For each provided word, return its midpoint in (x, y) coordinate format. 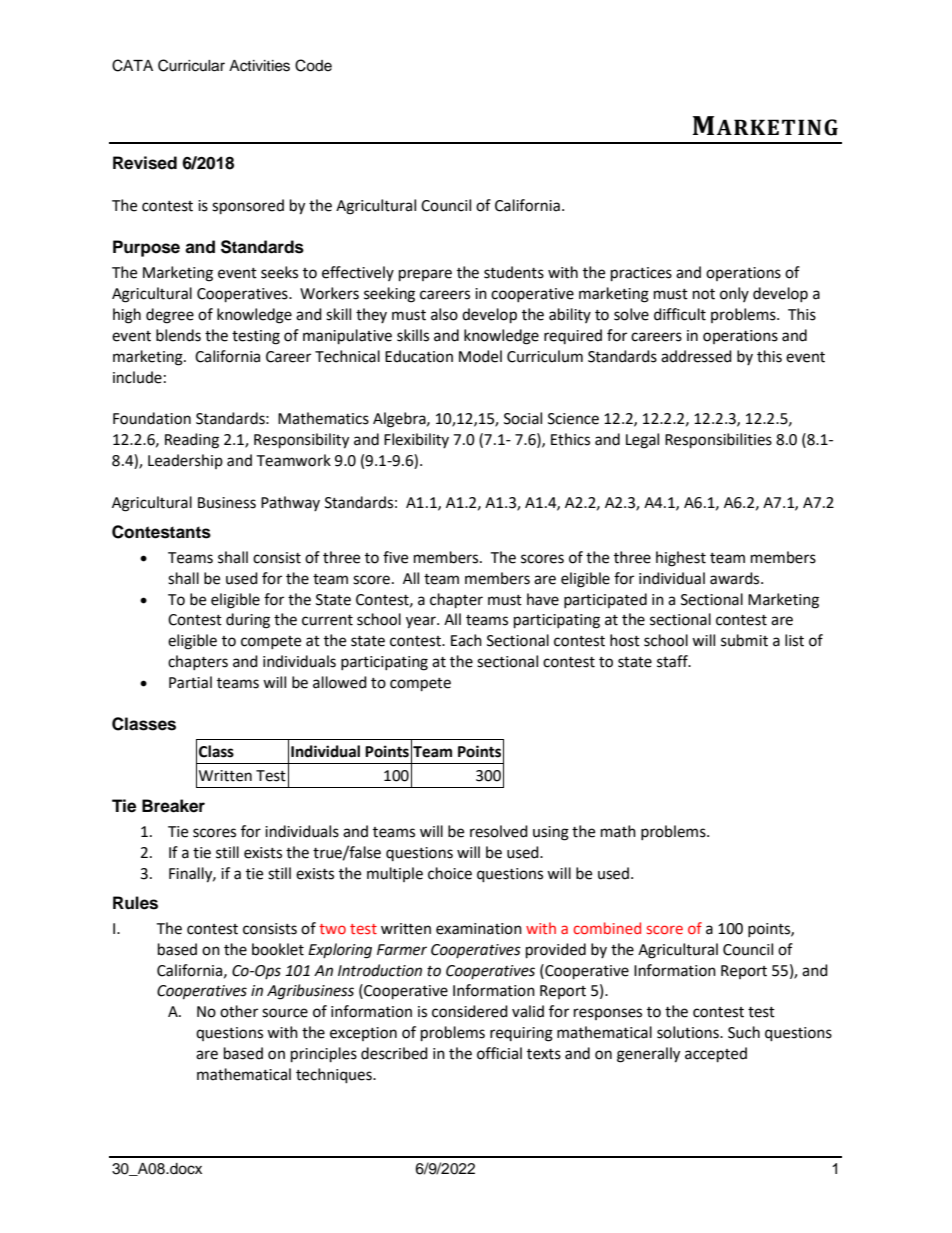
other (239, 1011)
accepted (716, 1055)
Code (313, 65)
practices (641, 274)
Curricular (191, 65)
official (499, 1053)
